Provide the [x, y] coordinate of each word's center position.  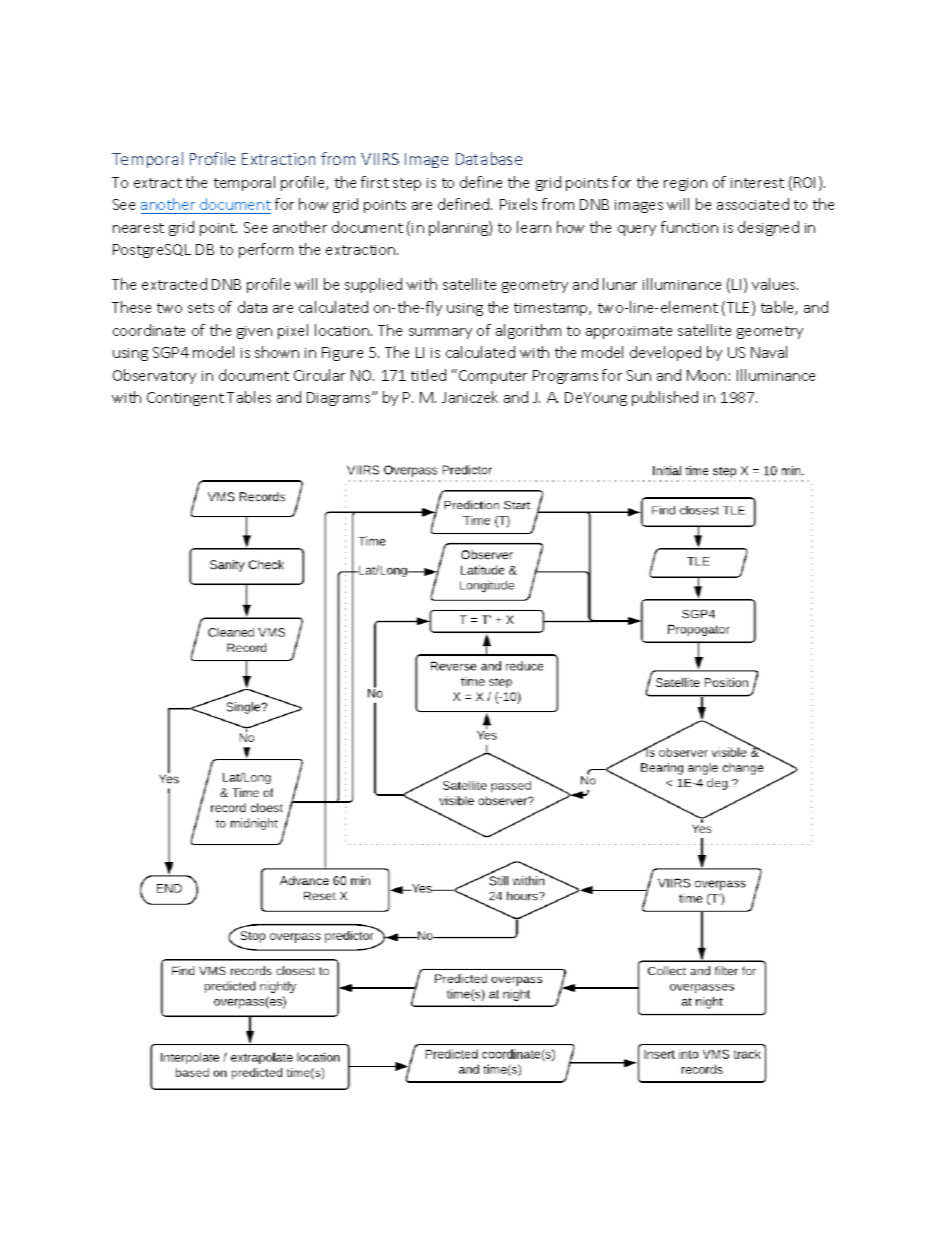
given [254, 332]
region [685, 184]
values [775, 284]
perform [266, 250]
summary [440, 333]
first [375, 182]
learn [534, 227]
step [407, 184]
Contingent [185, 399]
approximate [629, 332]
